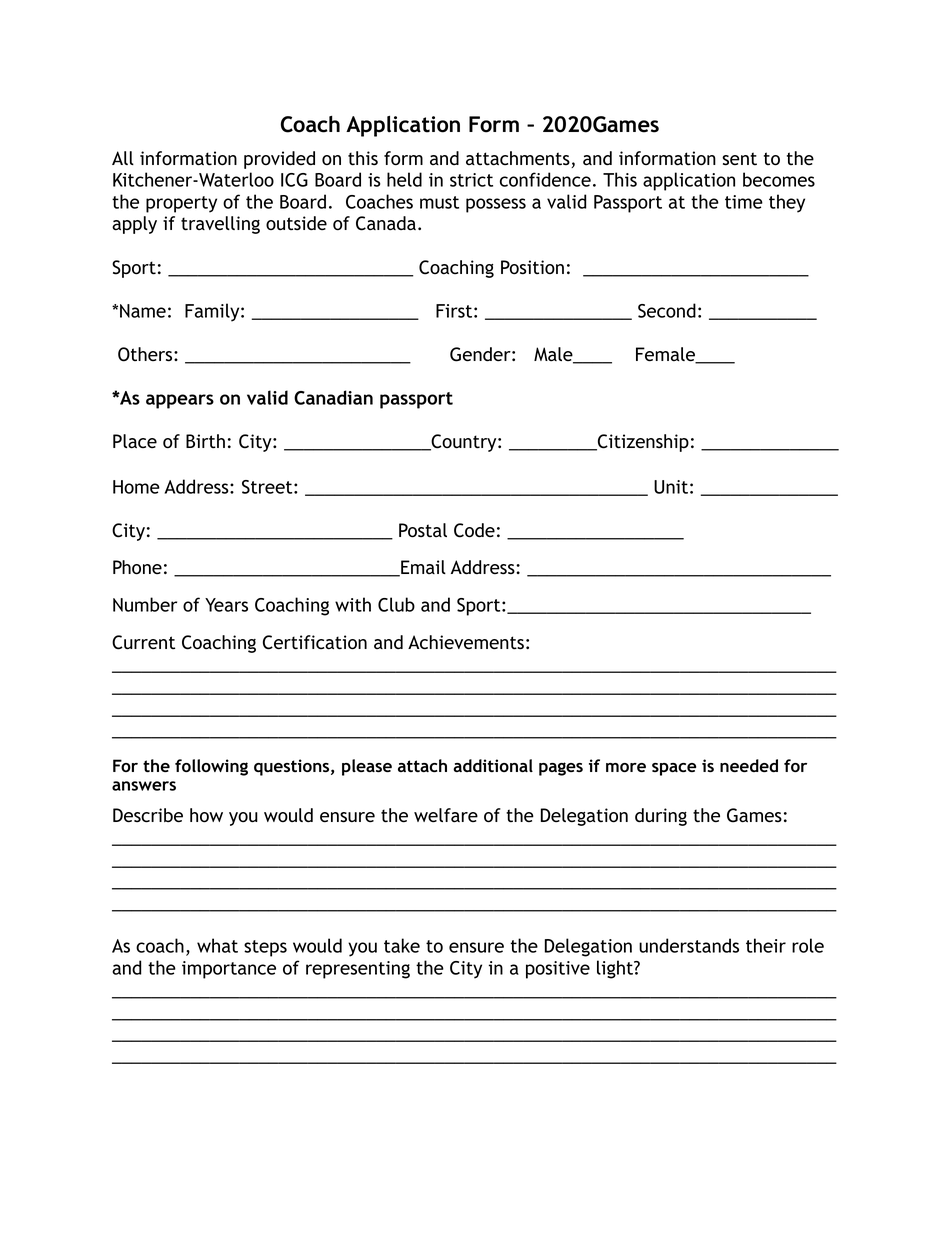  I want to click on following, so click(211, 767).
